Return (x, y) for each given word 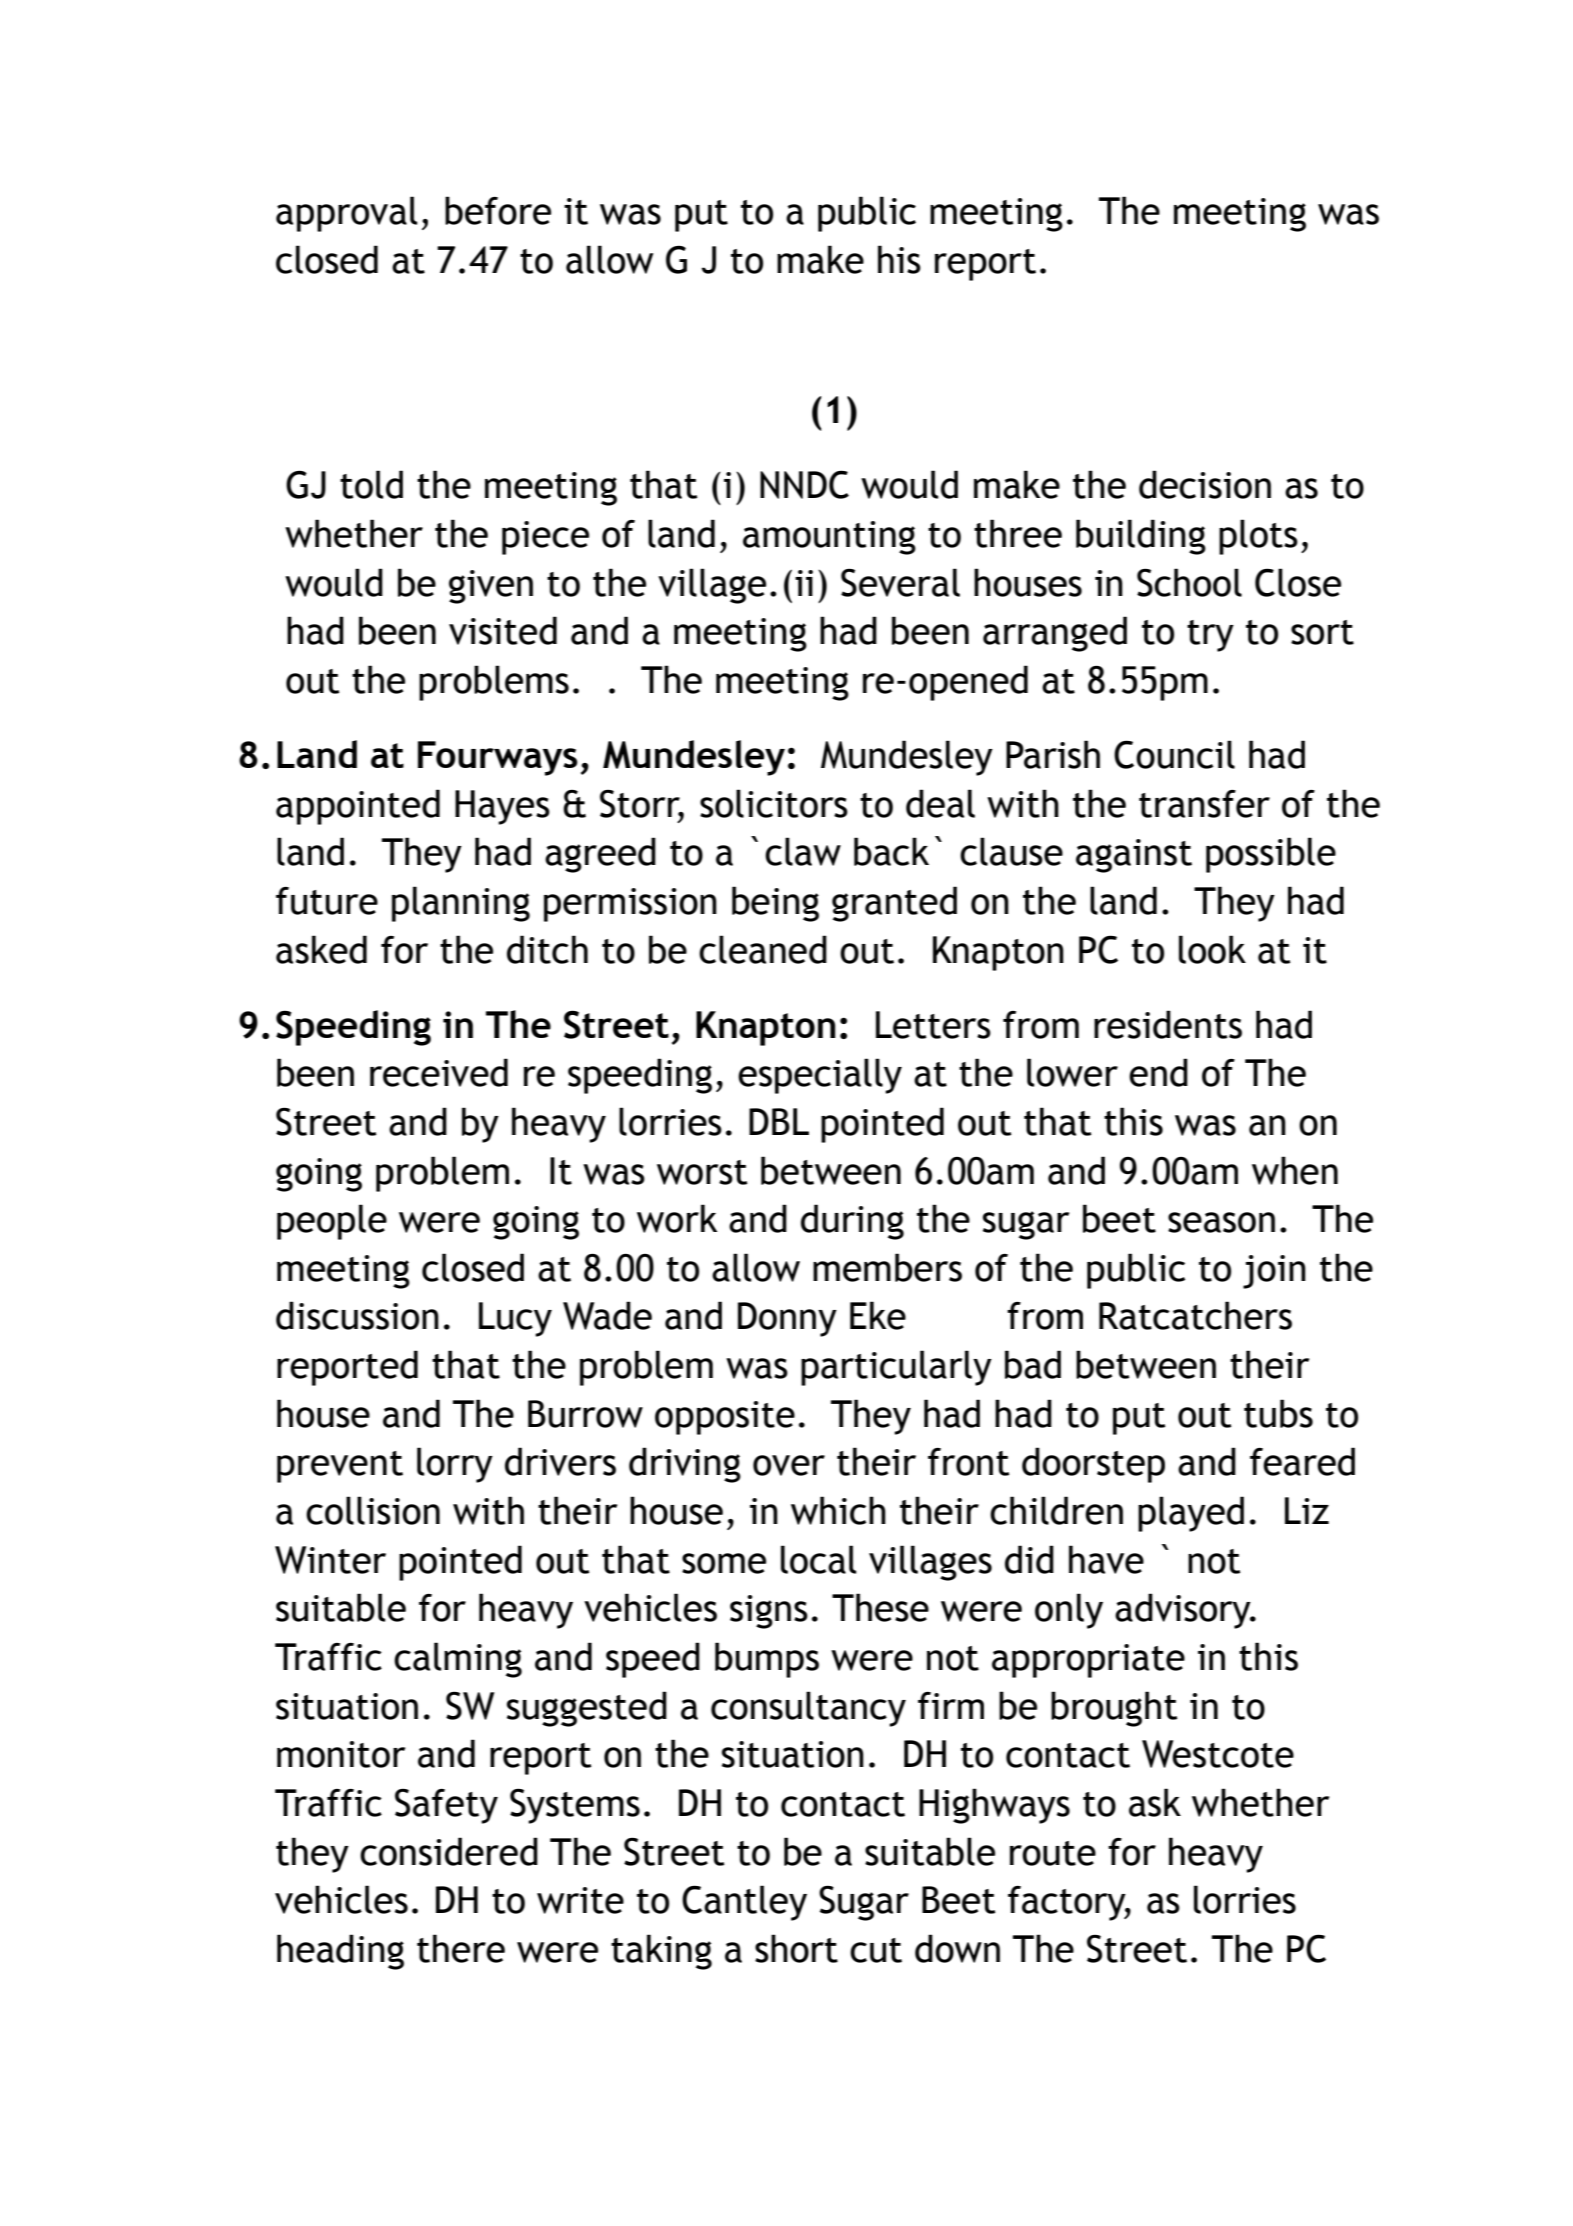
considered (449, 1851)
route (1053, 1853)
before (498, 210)
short (796, 1948)
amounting (829, 538)
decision (1205, 484)
